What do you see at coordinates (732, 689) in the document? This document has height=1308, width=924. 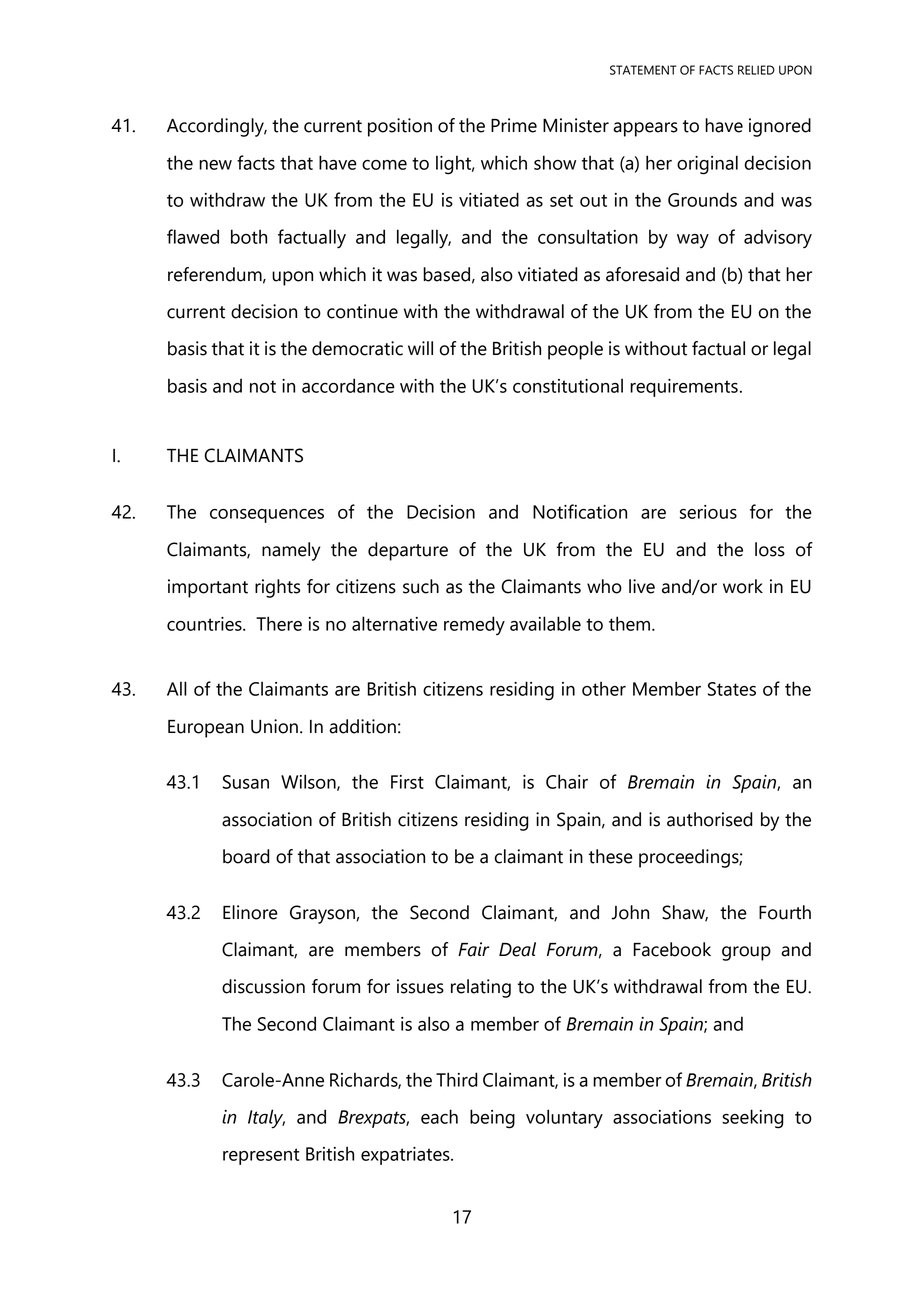 I see `States` at bounding box center [732, 689].
